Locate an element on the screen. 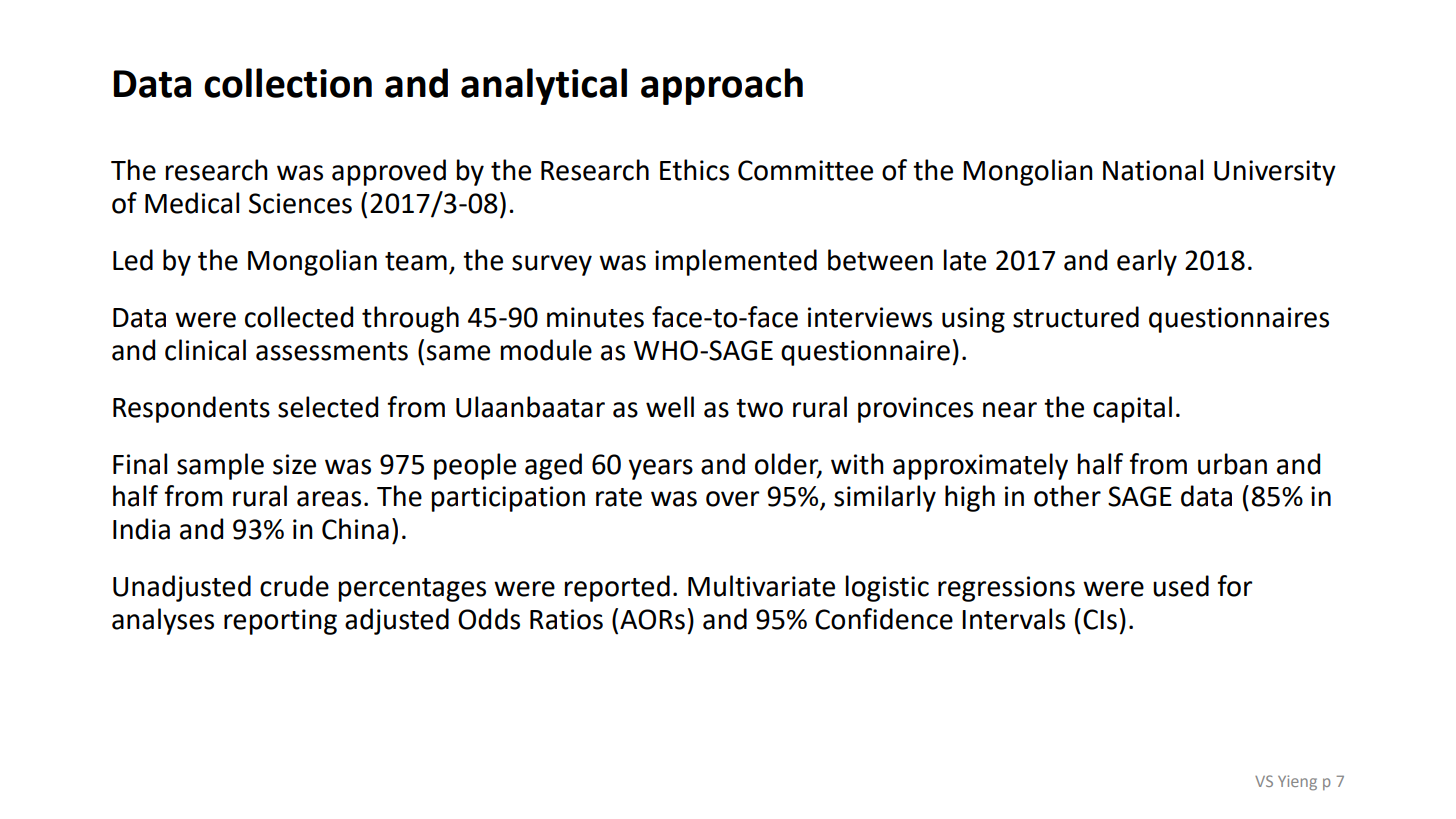 This screenshot has width=1456, height=819. capital is located at coordinates (1132, 409).
